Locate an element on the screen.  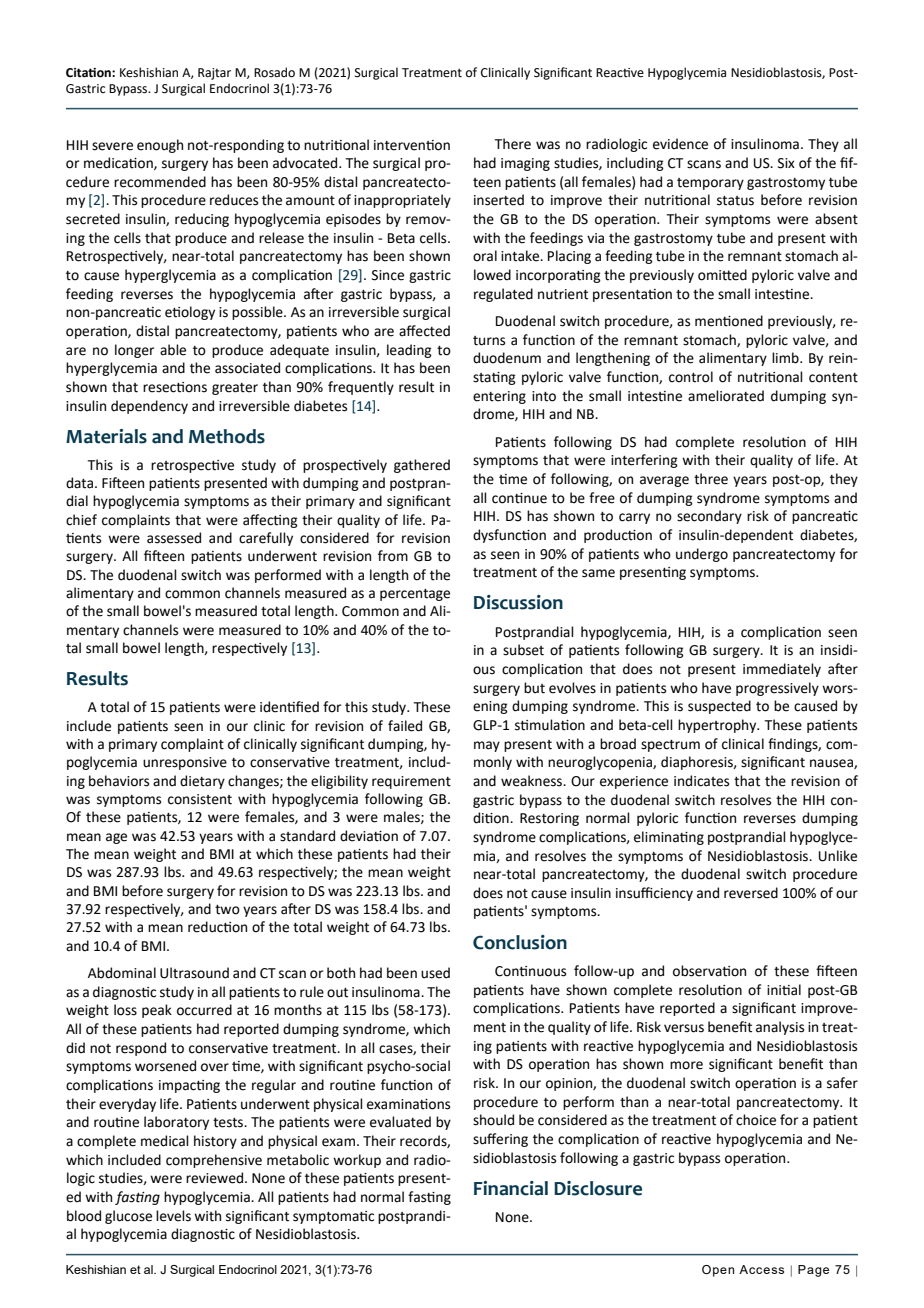
levels is located at coordinates (173, 1216).
